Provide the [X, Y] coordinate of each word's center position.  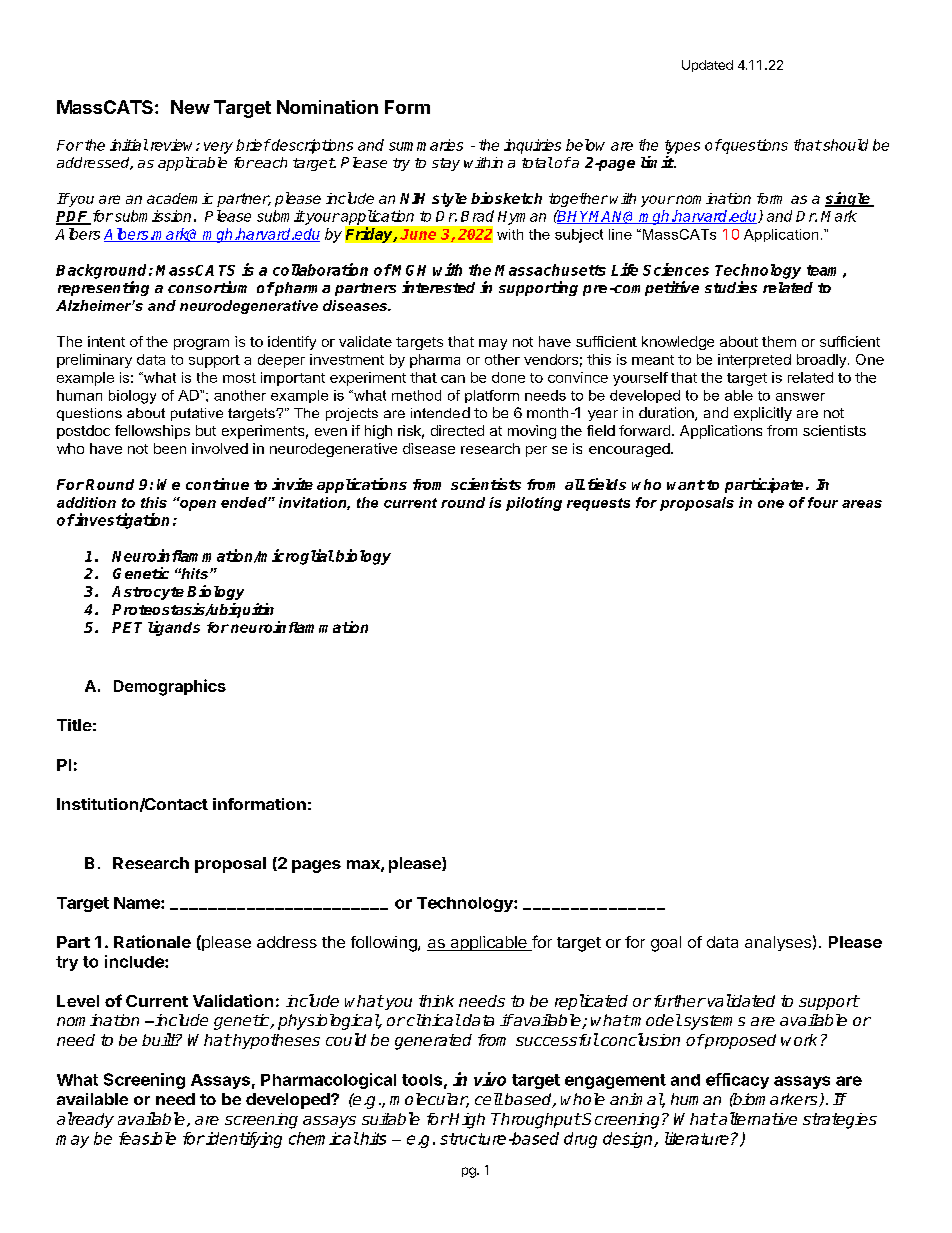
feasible [147, 1138]
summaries [426, 145]
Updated [707, 66]
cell [489, 1099]
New [190, 107]
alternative [757, 1118]
